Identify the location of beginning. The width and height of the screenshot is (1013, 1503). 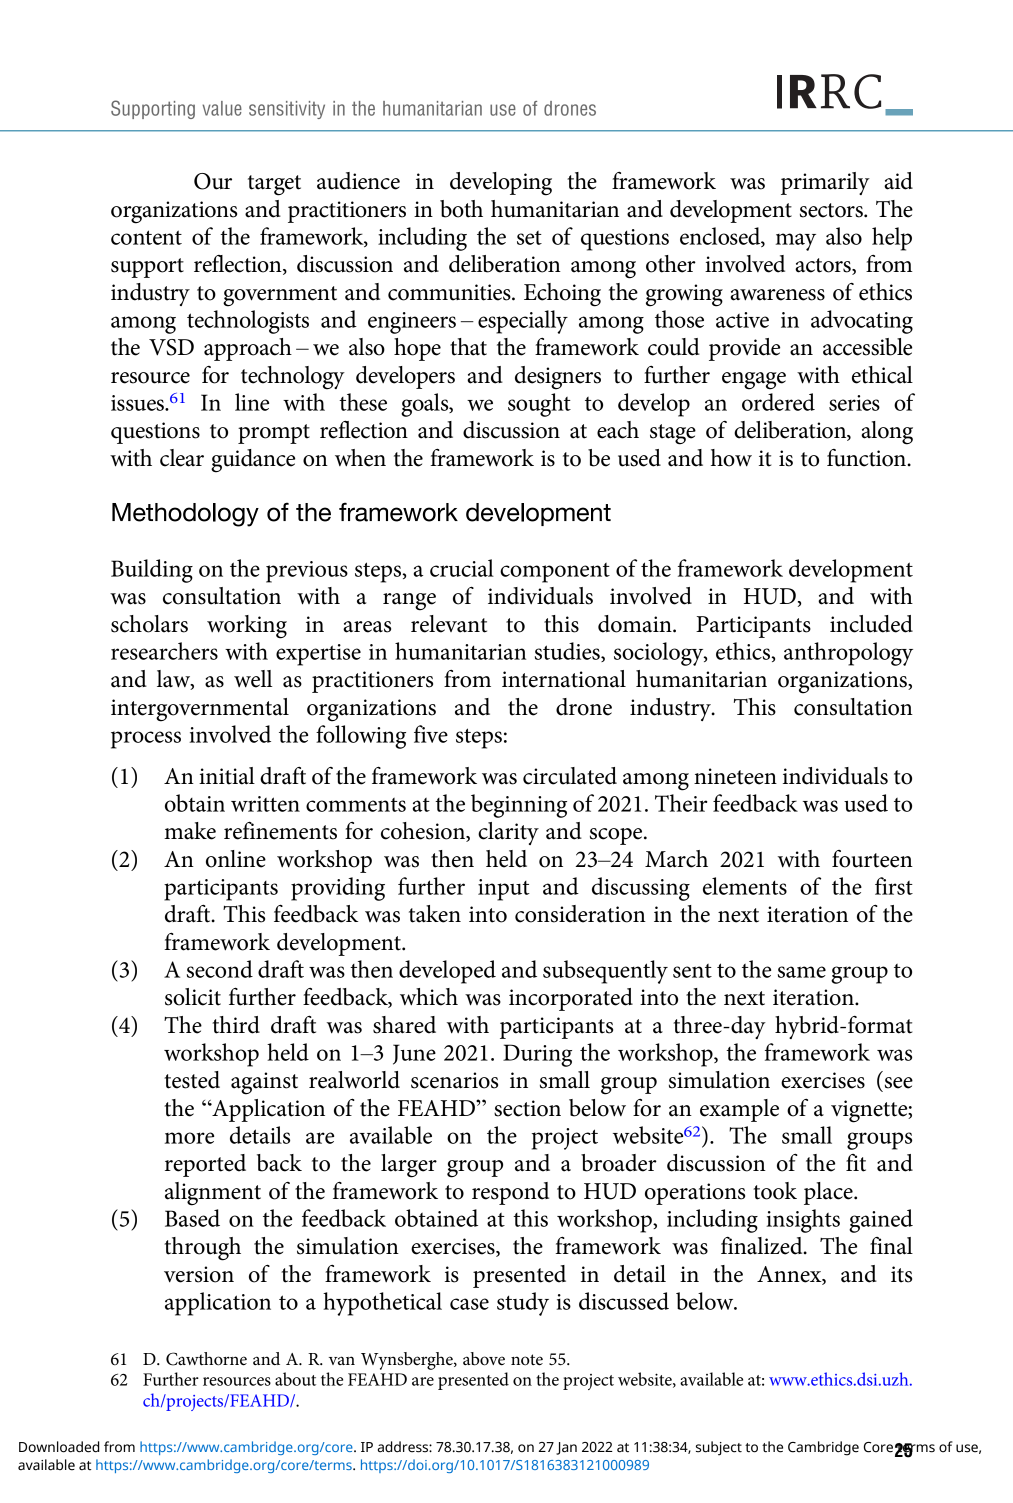
(519, 806).
